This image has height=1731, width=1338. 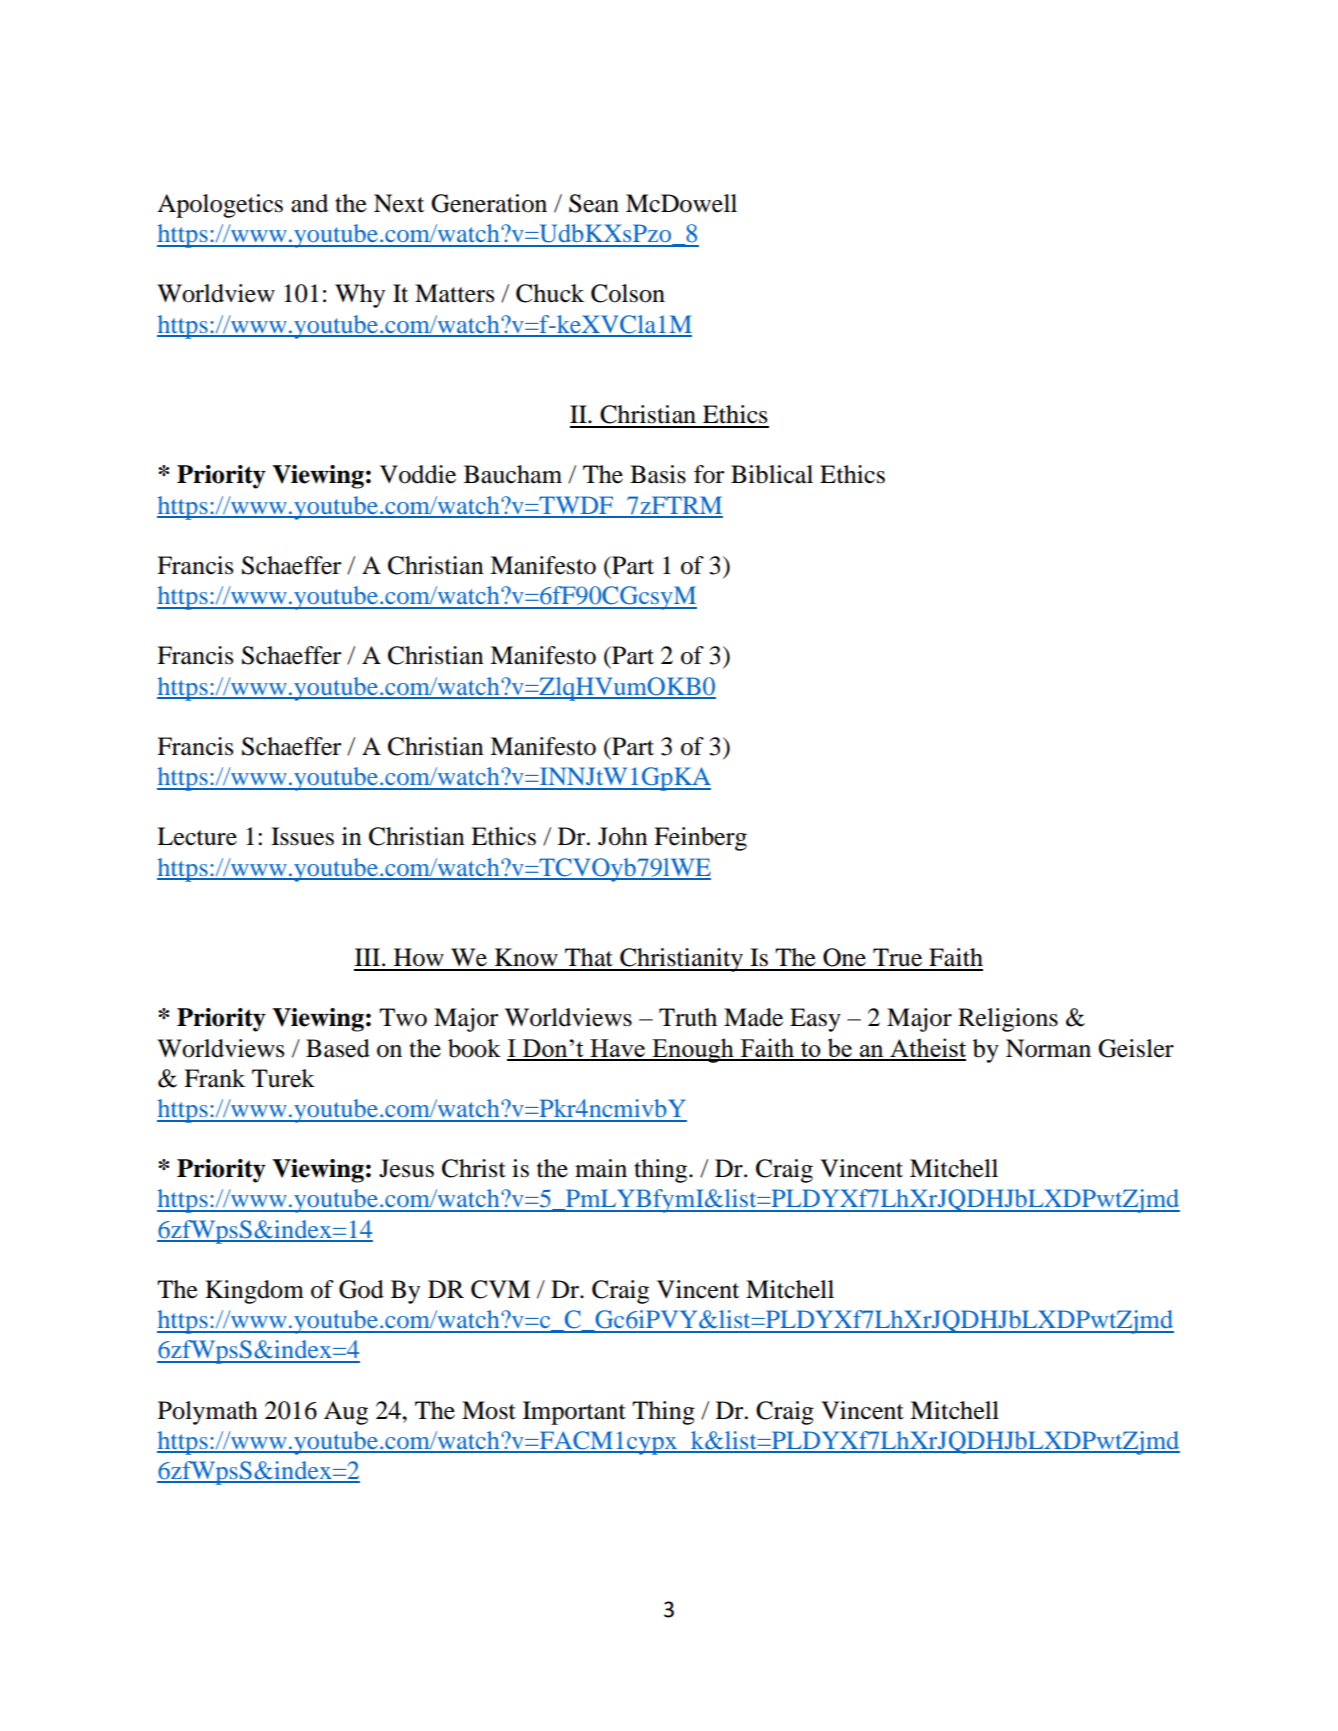 I want to click on John, so click(x=623, y=836).
